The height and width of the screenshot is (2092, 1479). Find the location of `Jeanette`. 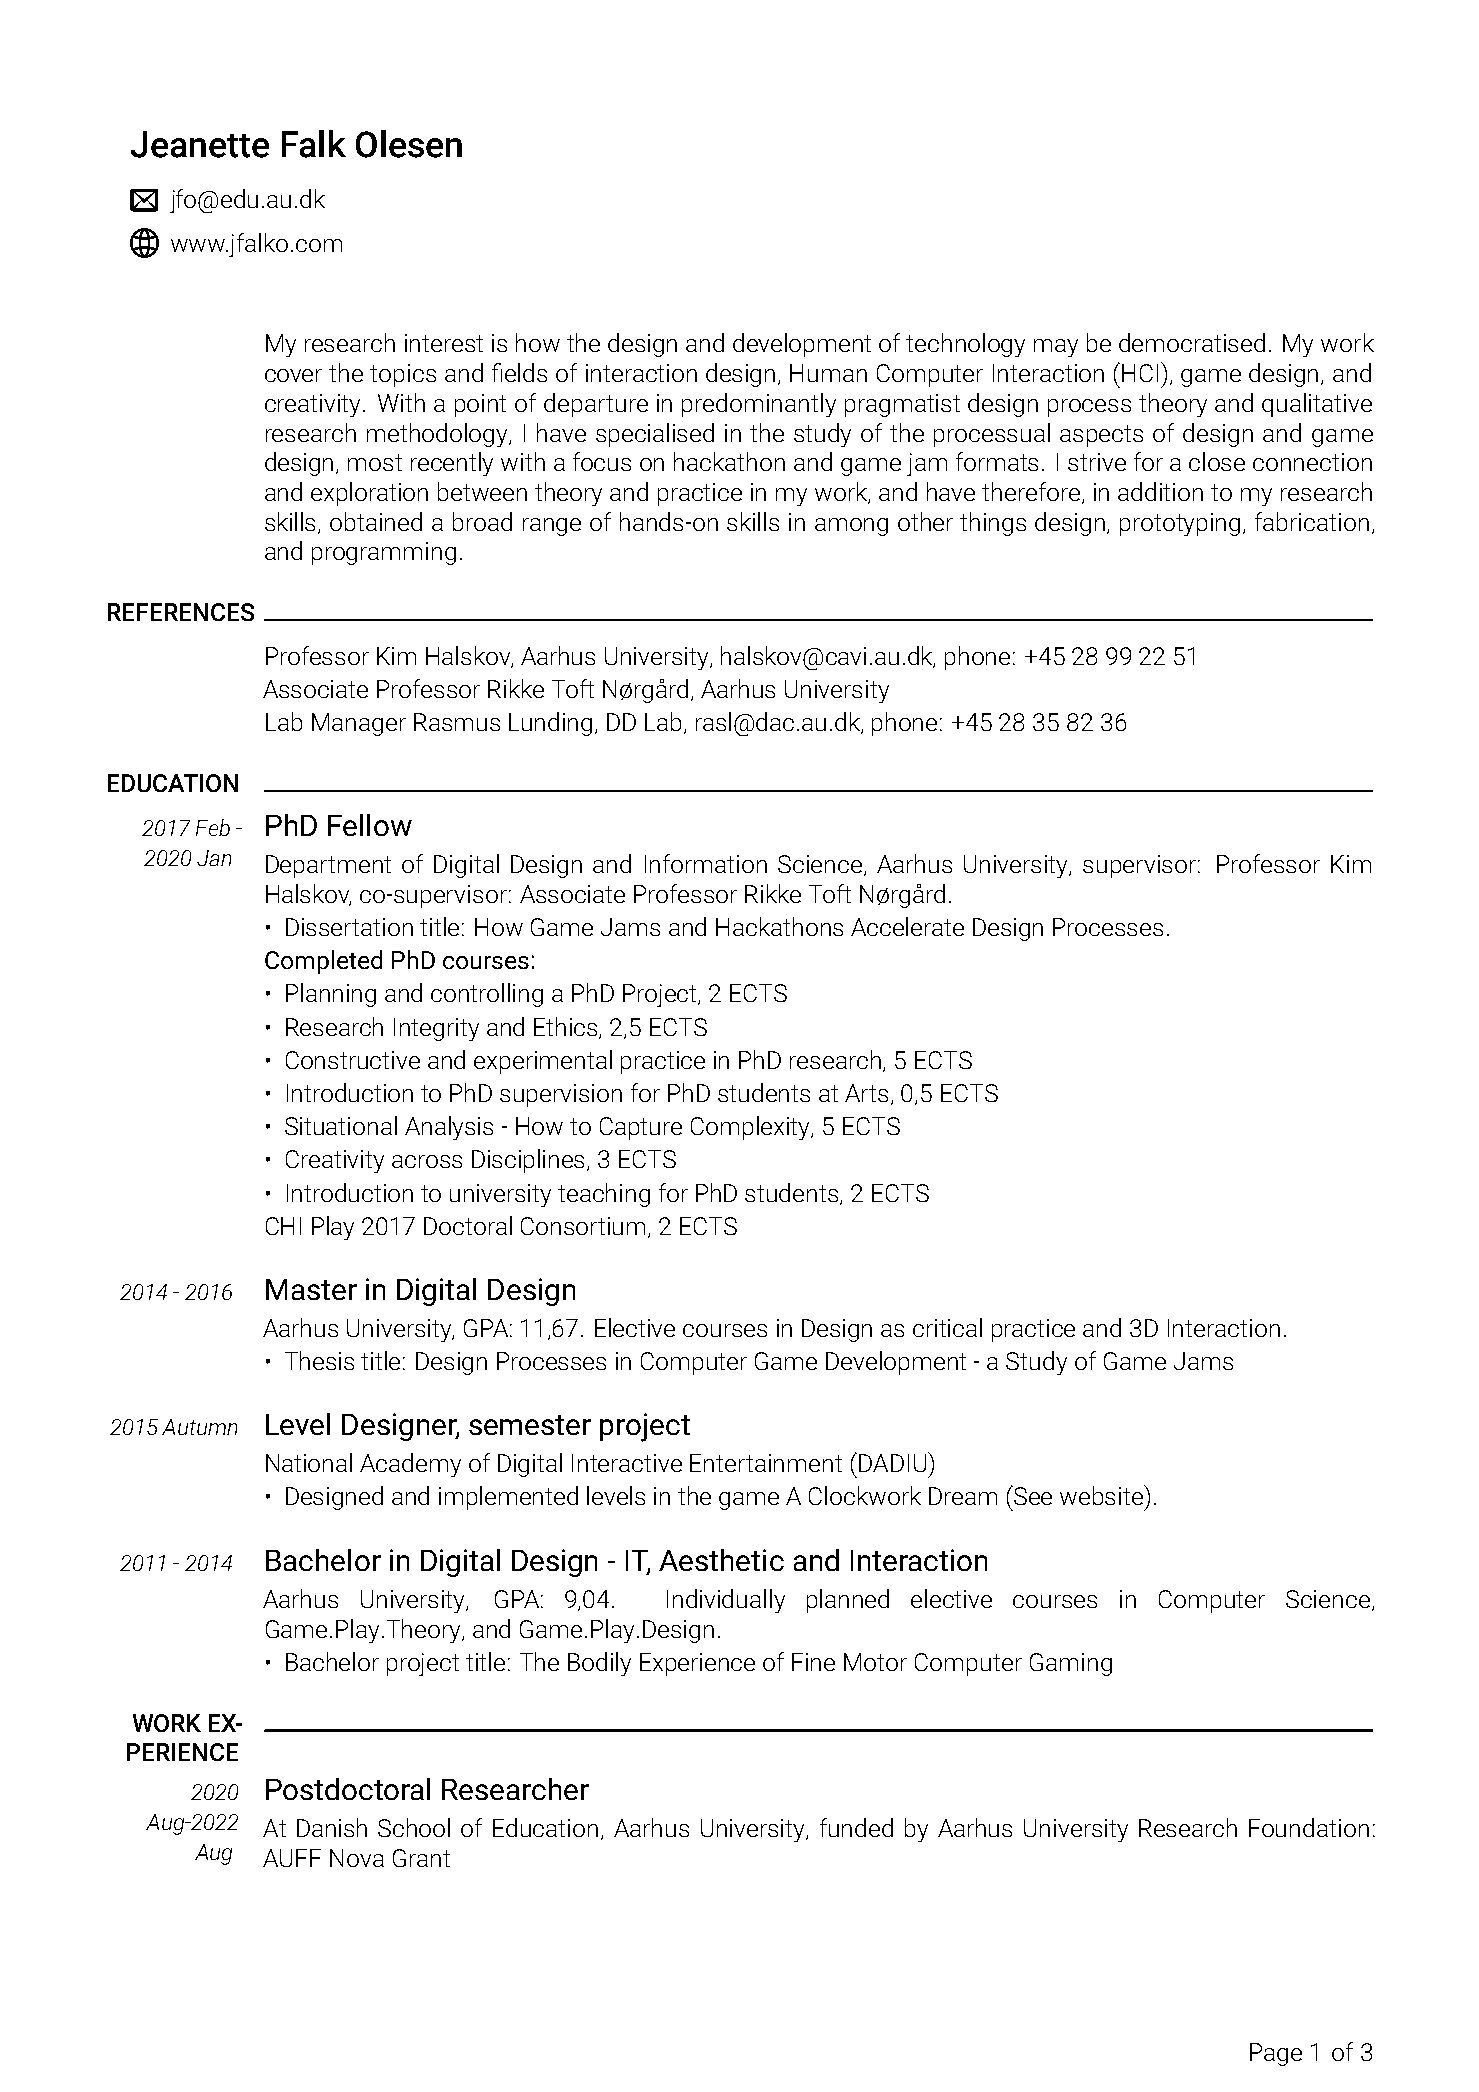

Jeanette is located at coordinates (200, 144).
